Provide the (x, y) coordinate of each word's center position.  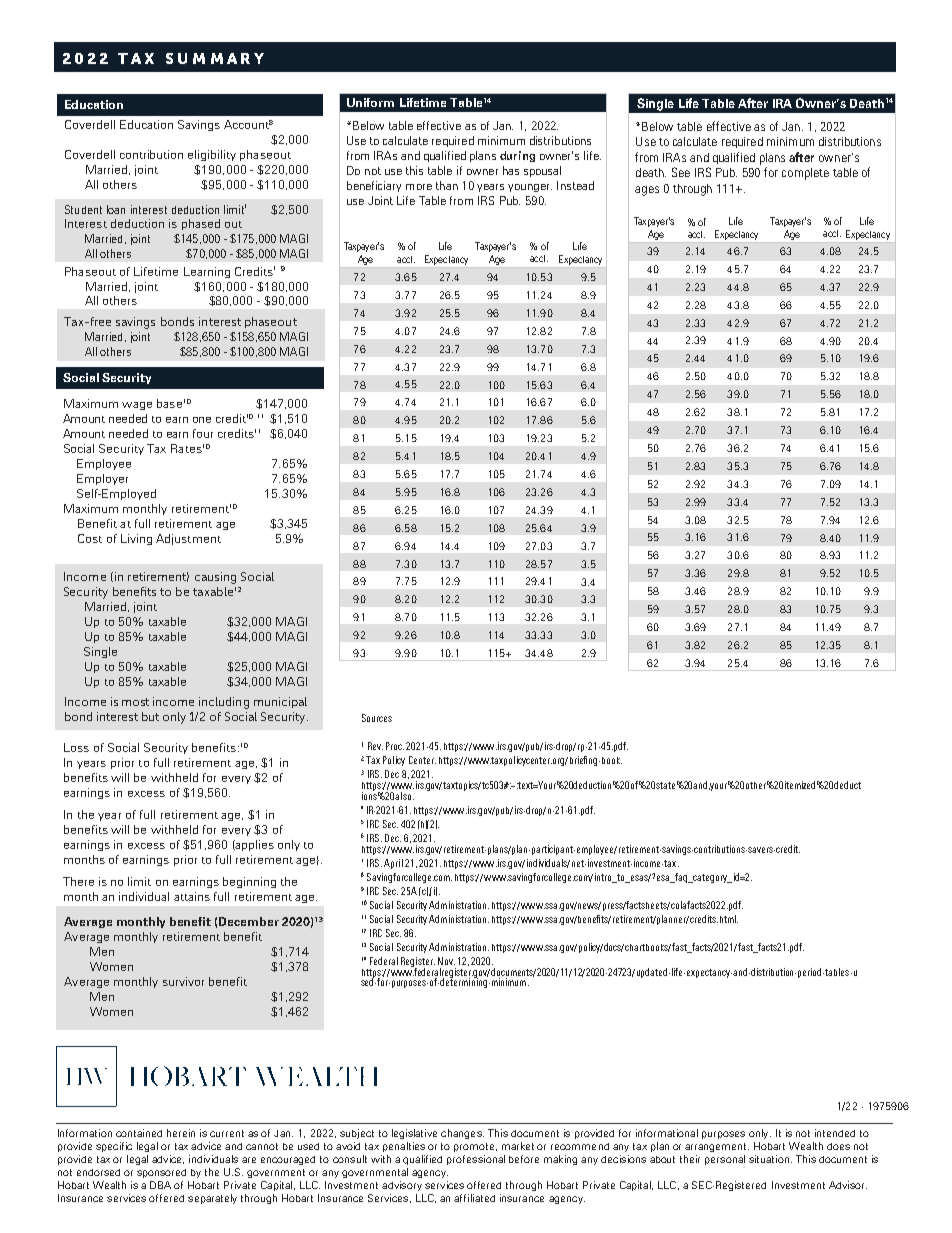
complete (805, 174)
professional (476, 1160)
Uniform (370, 102)
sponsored (161, 1173)
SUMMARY (215, 58)
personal (725, 1160)
